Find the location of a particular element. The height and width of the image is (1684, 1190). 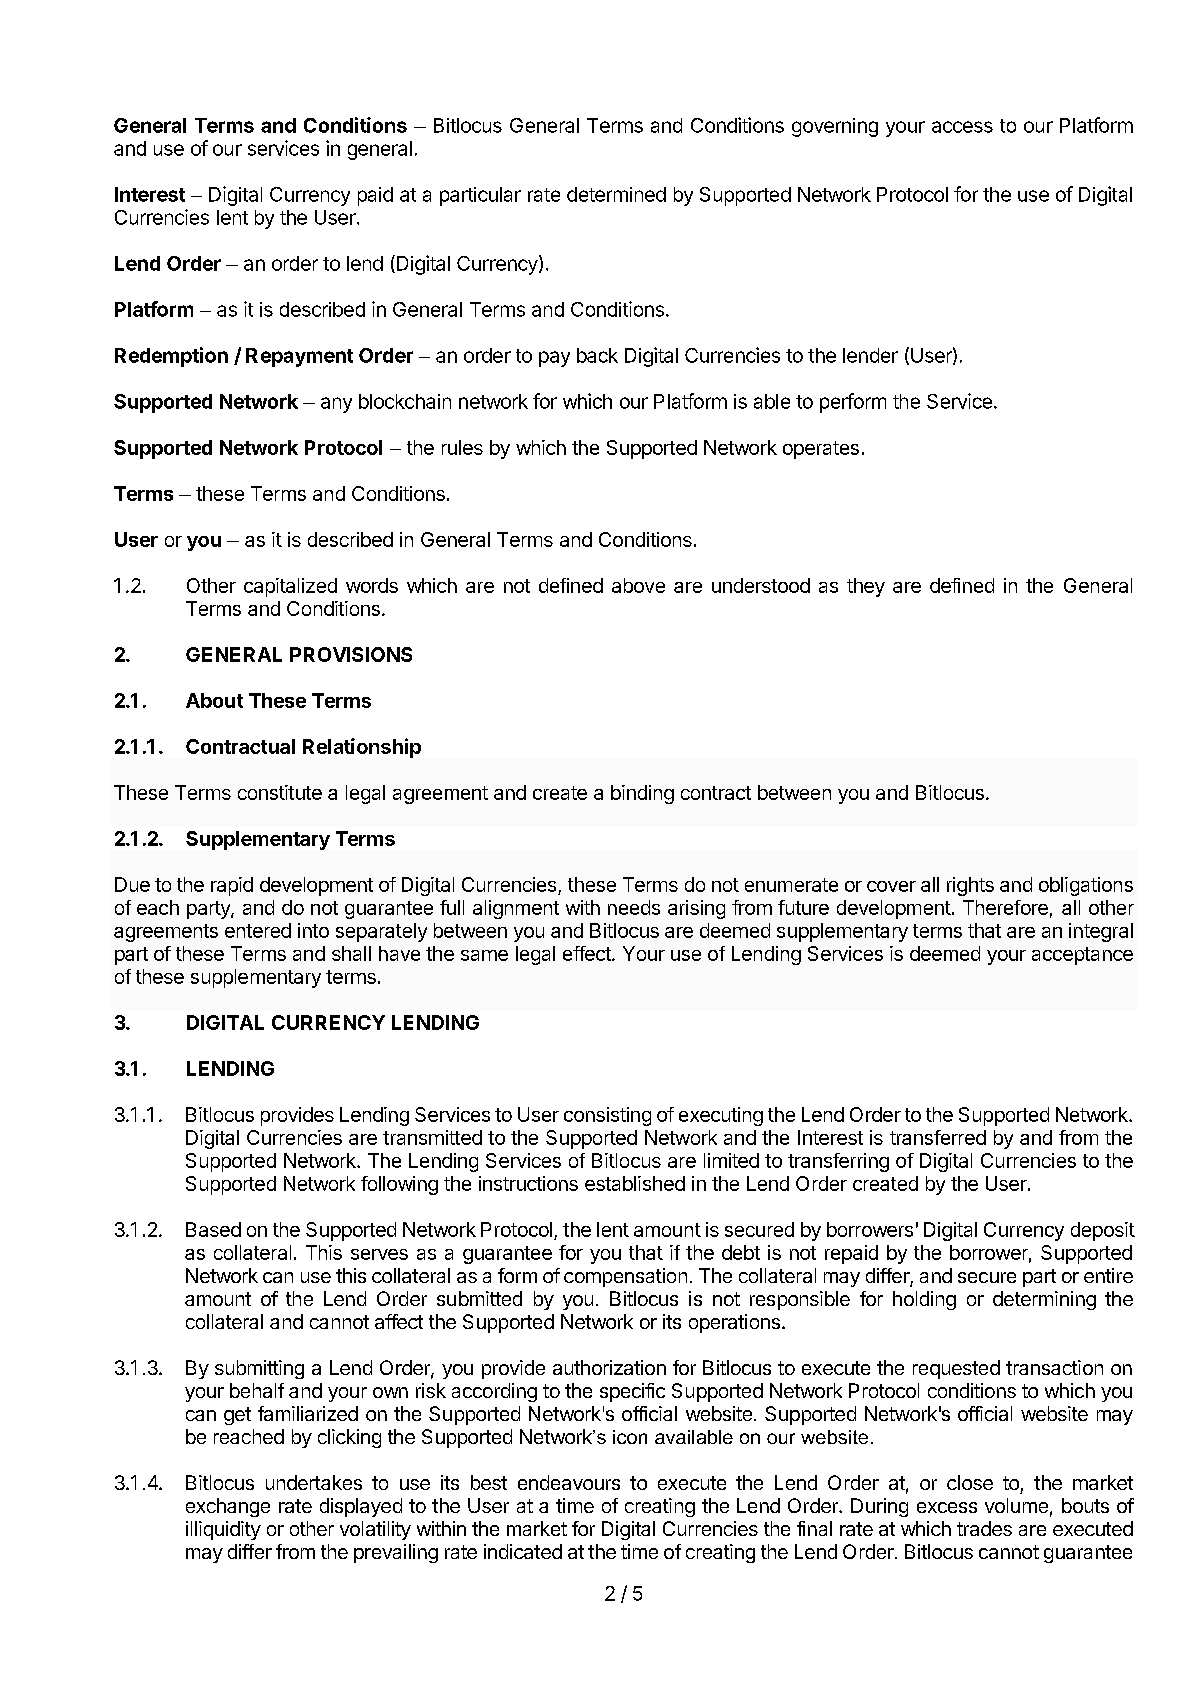

above is located at coordinates (638, 585).
